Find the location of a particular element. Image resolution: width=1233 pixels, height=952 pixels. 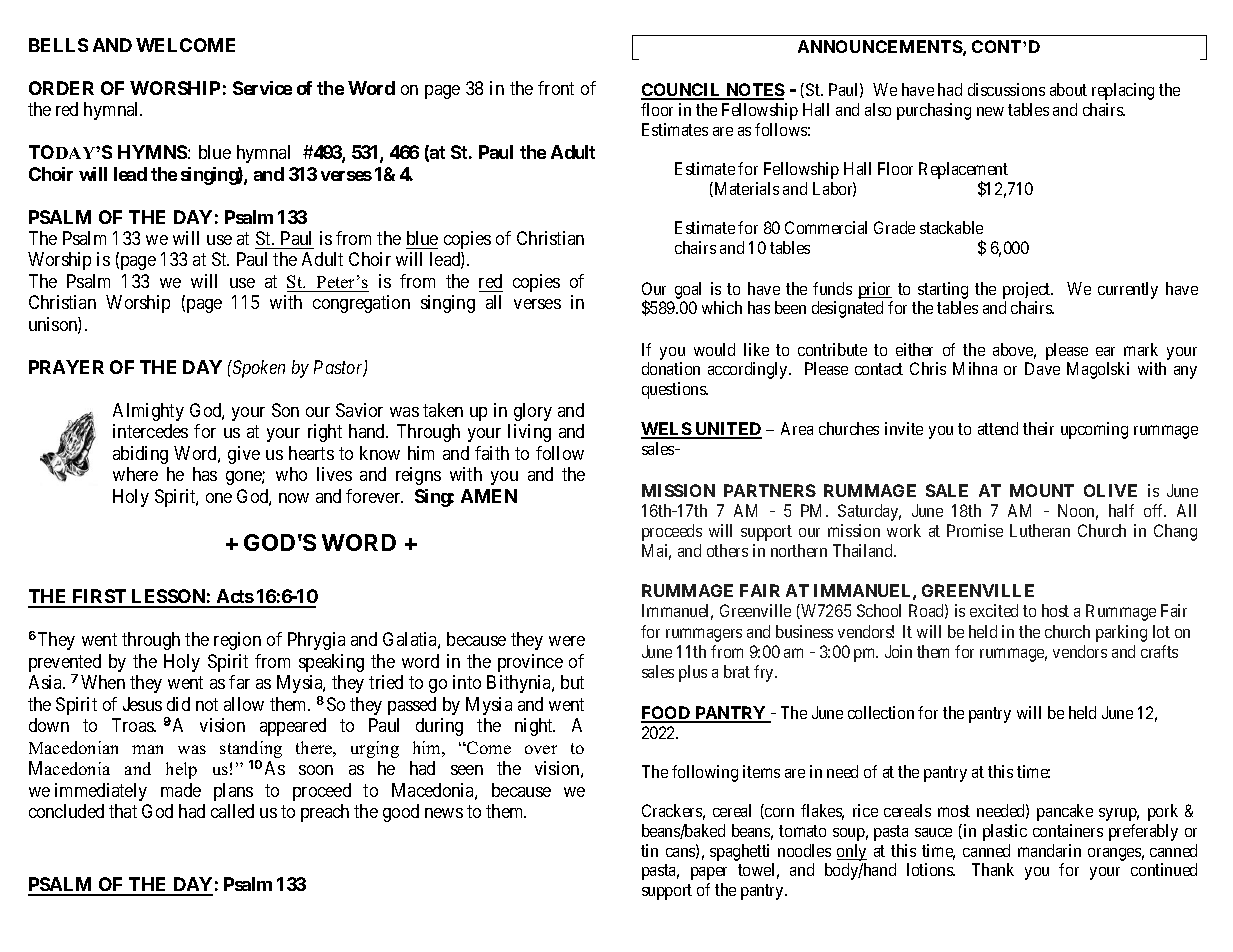

host is located at coordinates (1055, 610).
